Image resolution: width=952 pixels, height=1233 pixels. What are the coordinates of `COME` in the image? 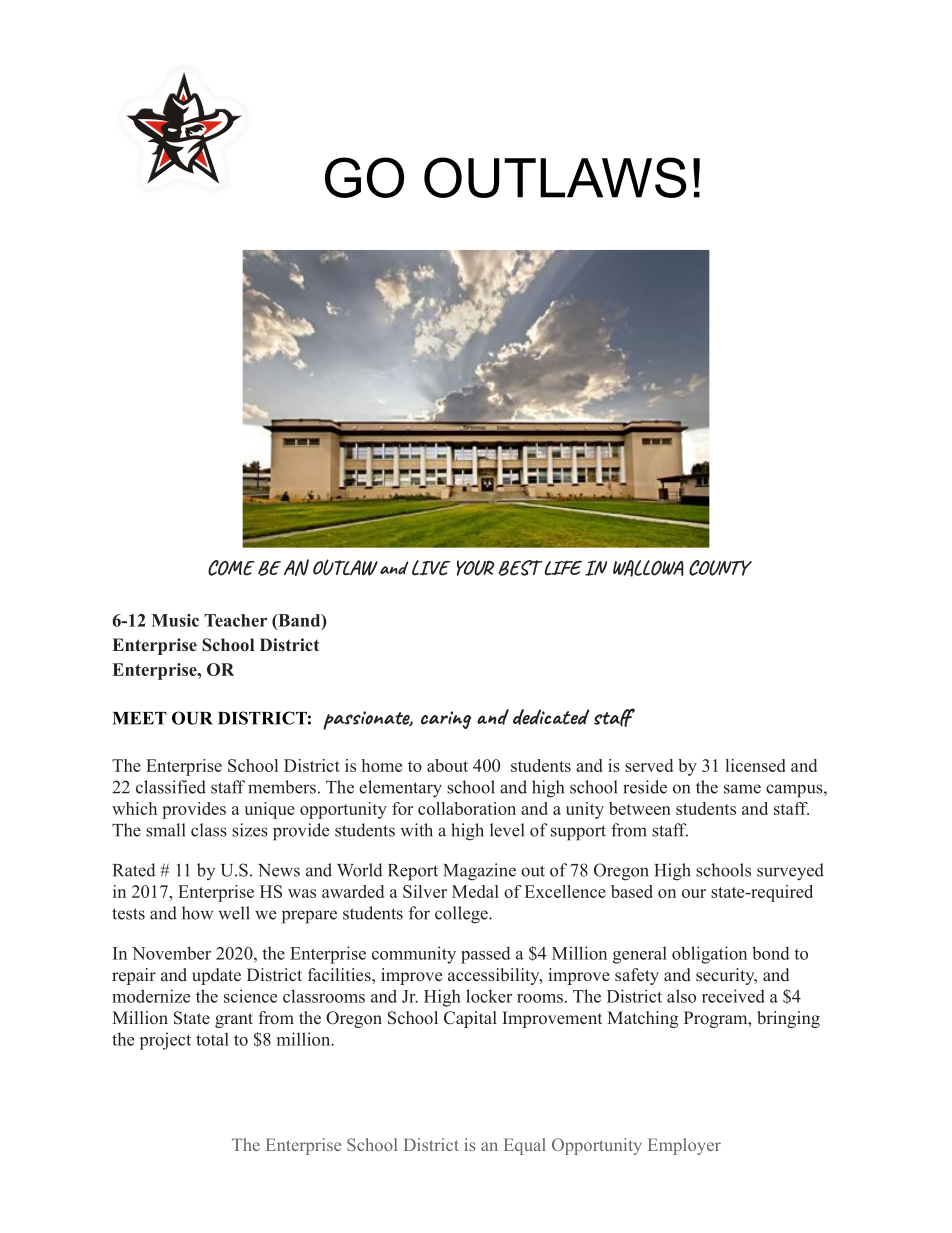 It's located at (231, 568).
